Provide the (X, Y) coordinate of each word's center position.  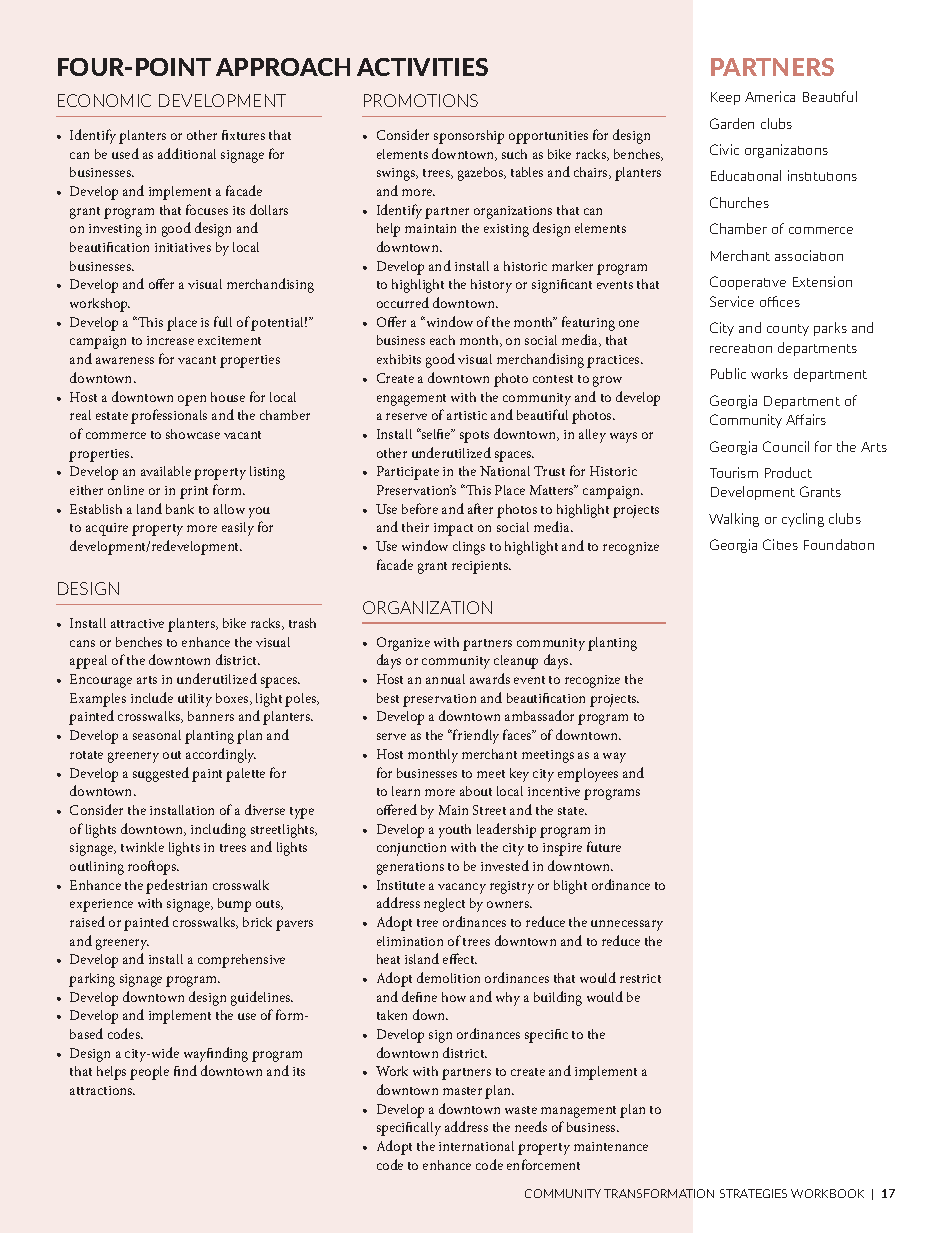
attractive (137, 623)
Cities (780, 544)
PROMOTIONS (421, 100)
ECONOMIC (104, 100)
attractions (102, 1090)
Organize (403, 644)
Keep (725, 98)
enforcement (543, 1164)
